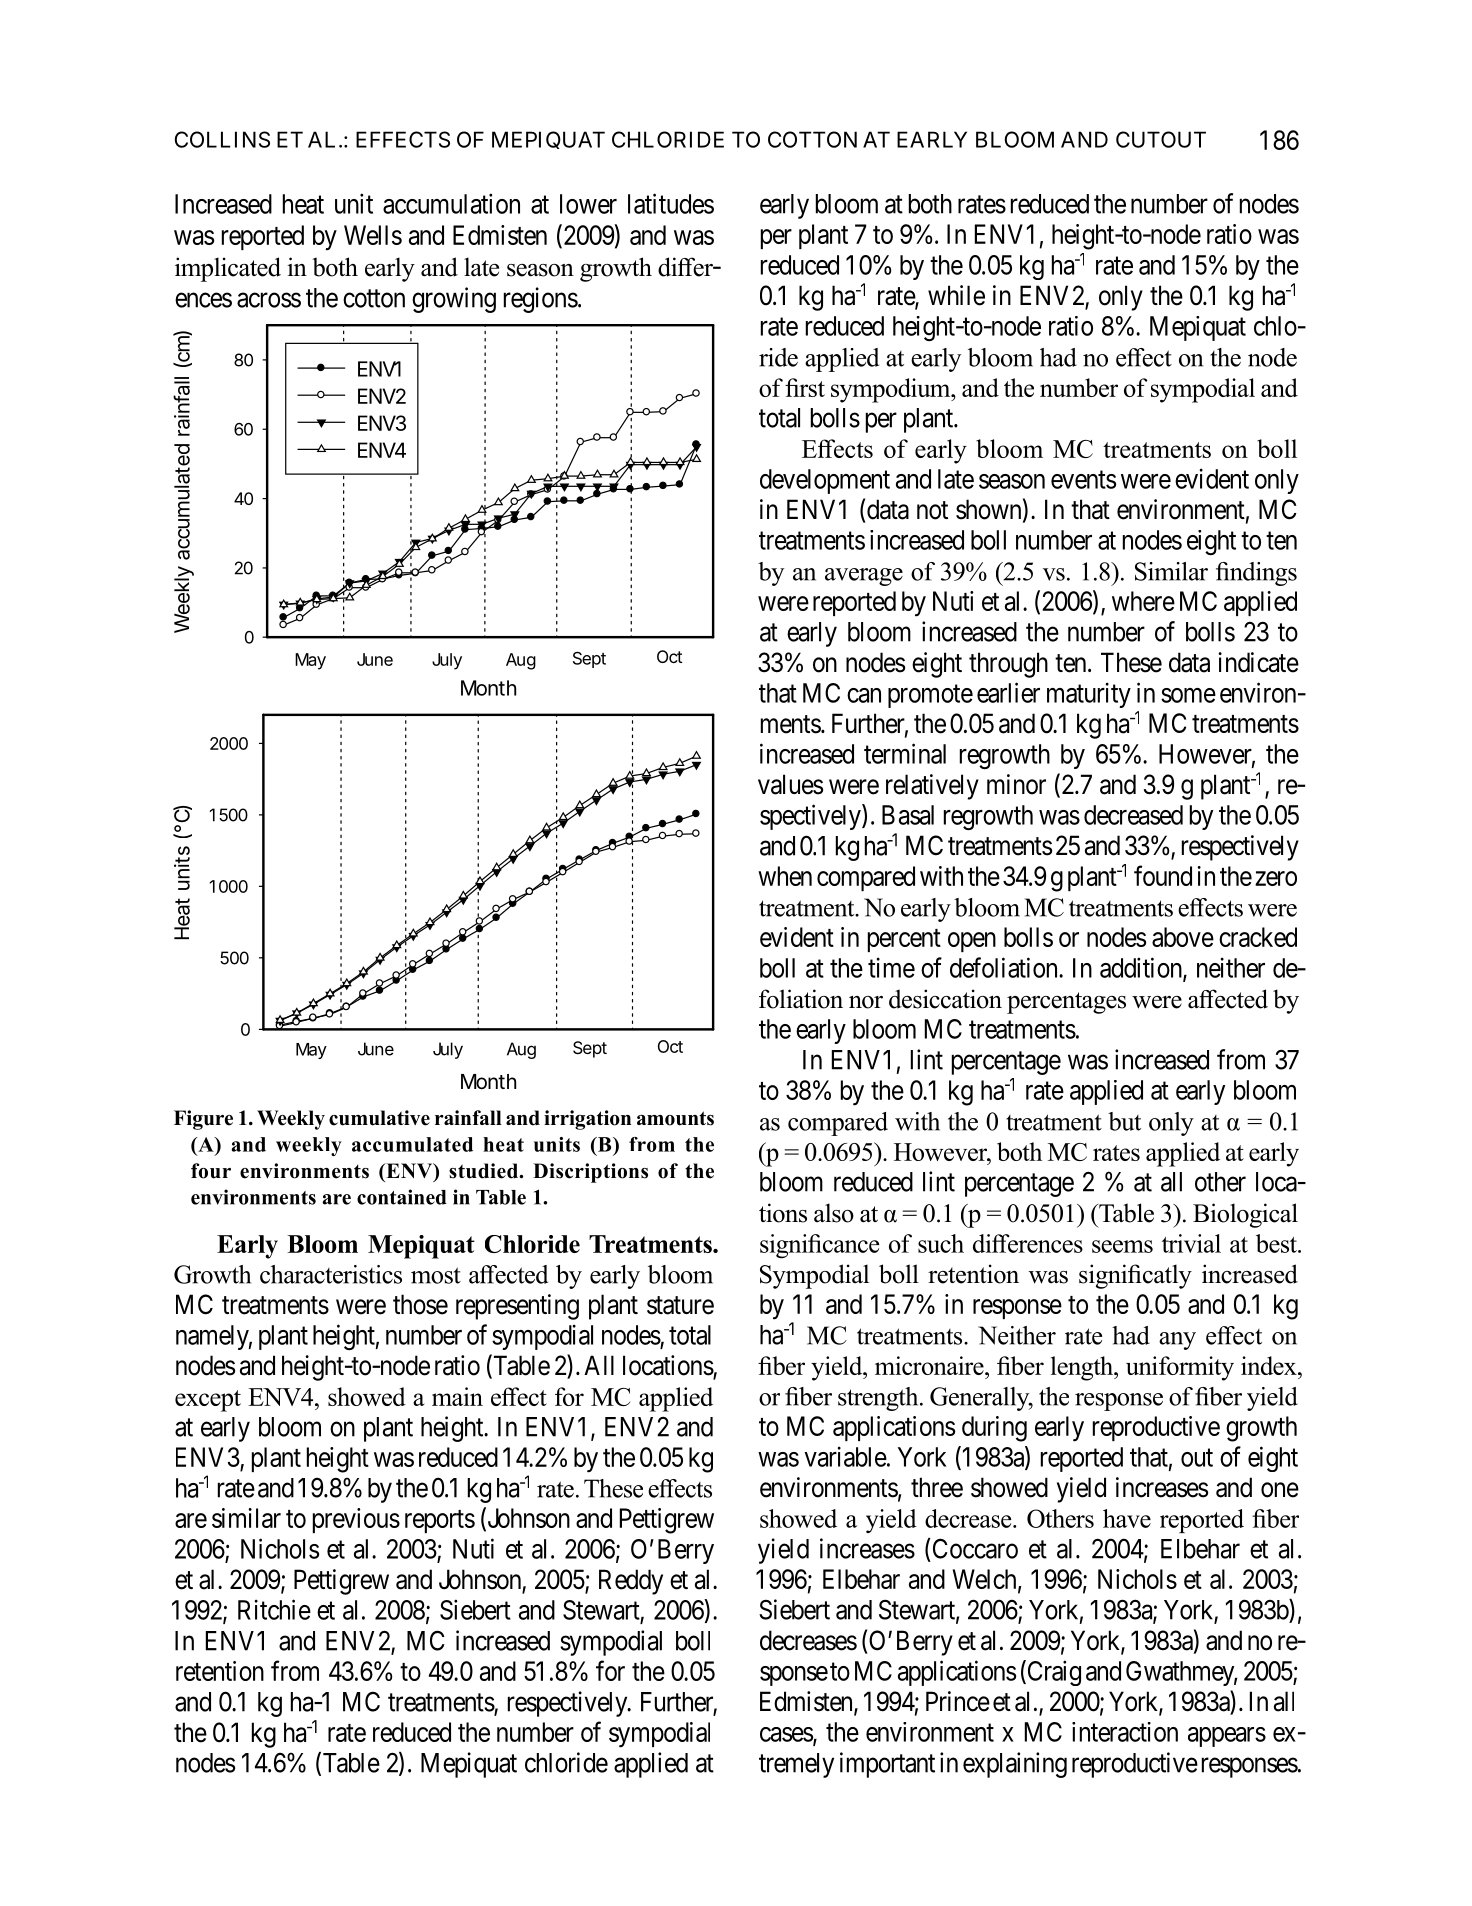 The width and height of the screenshot is (1472, 1906). Describe the element at coordinates (905, 753) in the screenshot. I see `terminal` at that location.
